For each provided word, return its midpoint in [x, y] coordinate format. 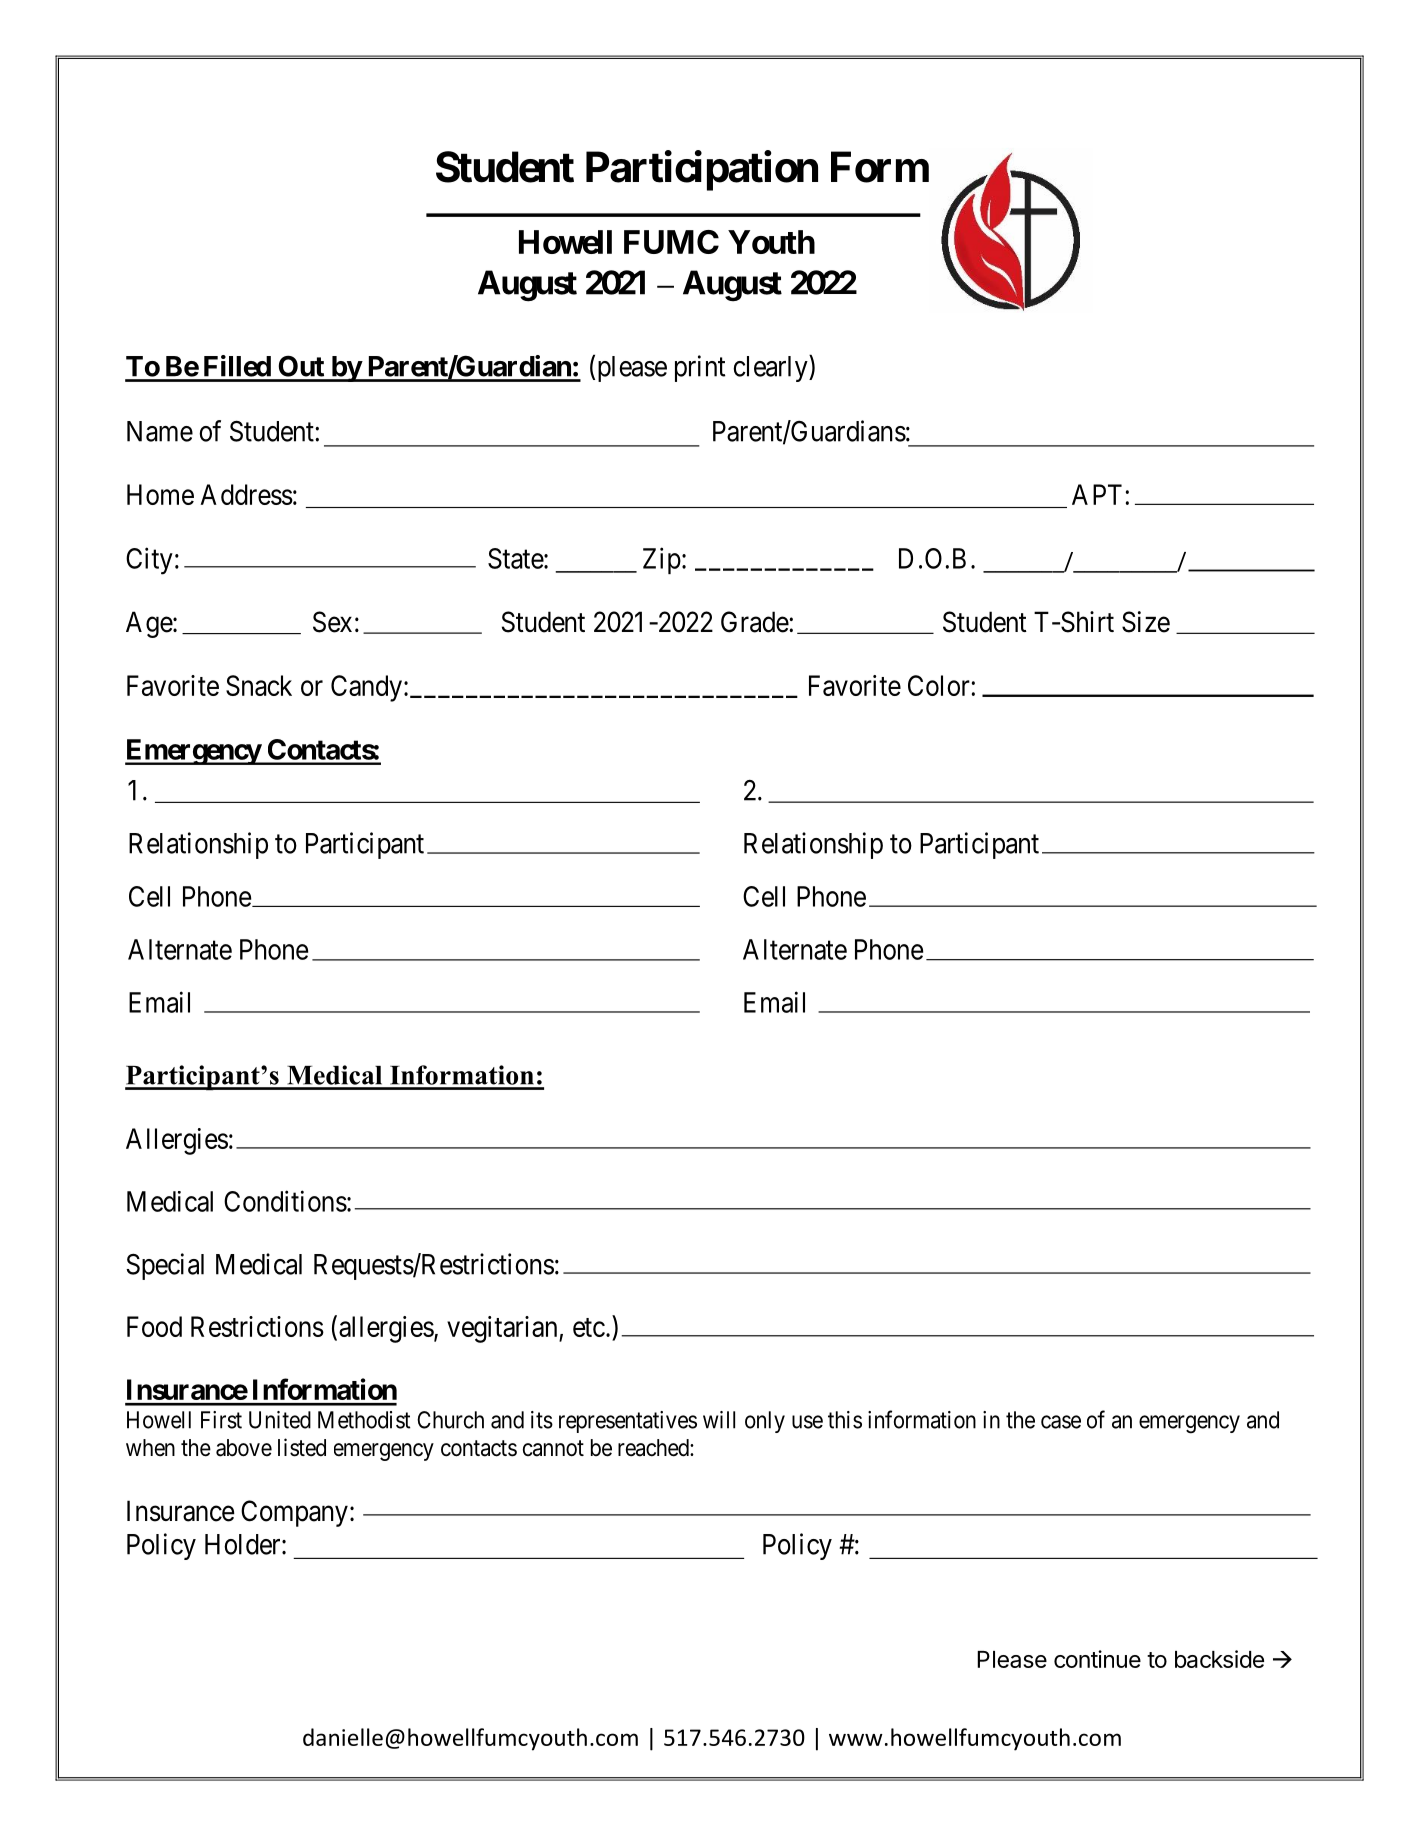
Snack [259, 685]
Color [939, 685]
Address [246, 494]
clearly [771, 368]
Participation [702, 171]
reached [654, 1448]
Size [1146, 622]
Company [294, 1513]
